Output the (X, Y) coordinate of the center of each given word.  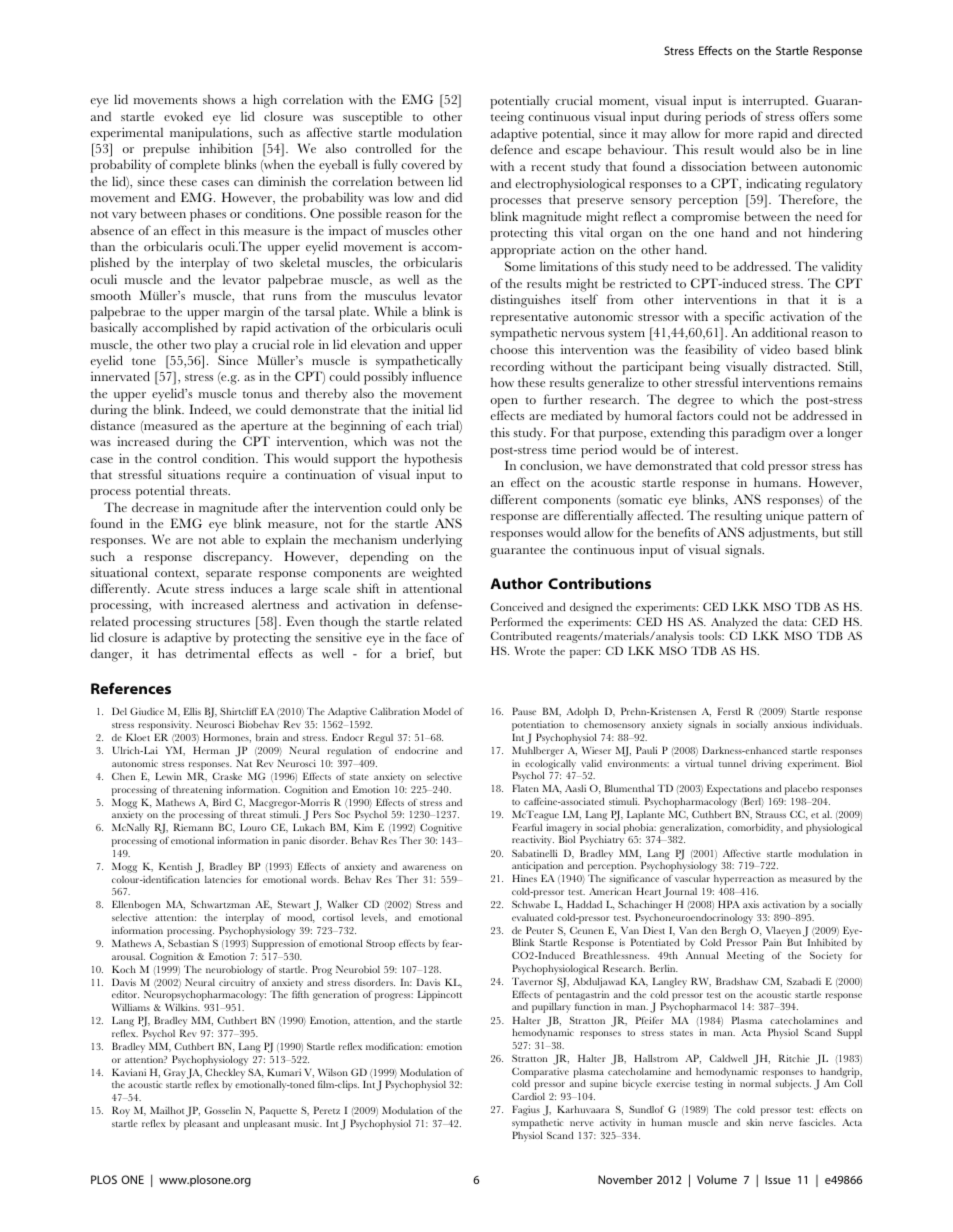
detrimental (217, 653)
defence (511, 149)
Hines (524, 878)
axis (751, 904)
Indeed (209, 410)
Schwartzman (220, 904)
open (504, 403)
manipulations (210, 134)
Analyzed (734, 624)
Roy (121, 1111)
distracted (801, 366)
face (436, 637)
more (739, 135)
